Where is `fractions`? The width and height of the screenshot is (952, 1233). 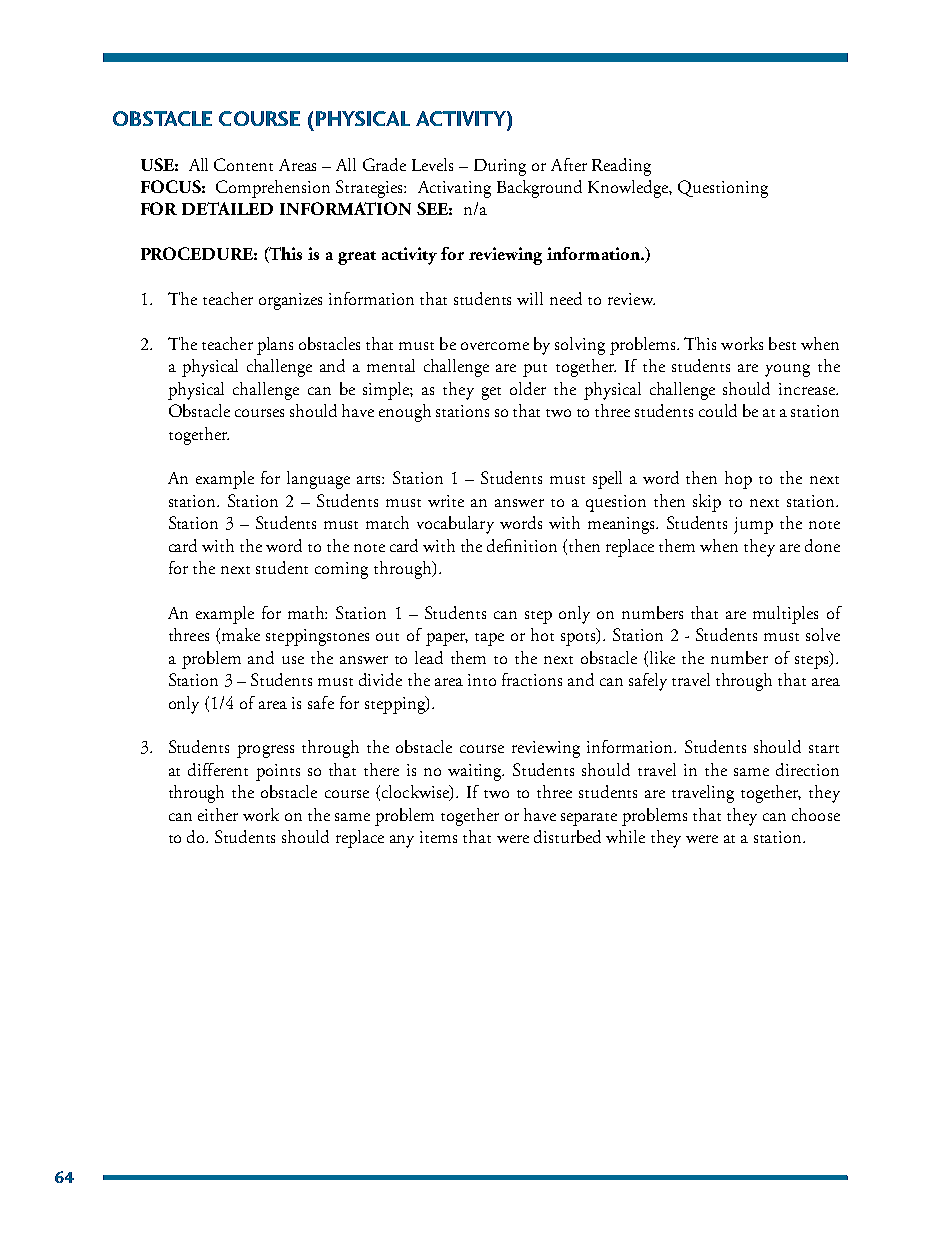 fractions is located at coordinates (532, 679).
